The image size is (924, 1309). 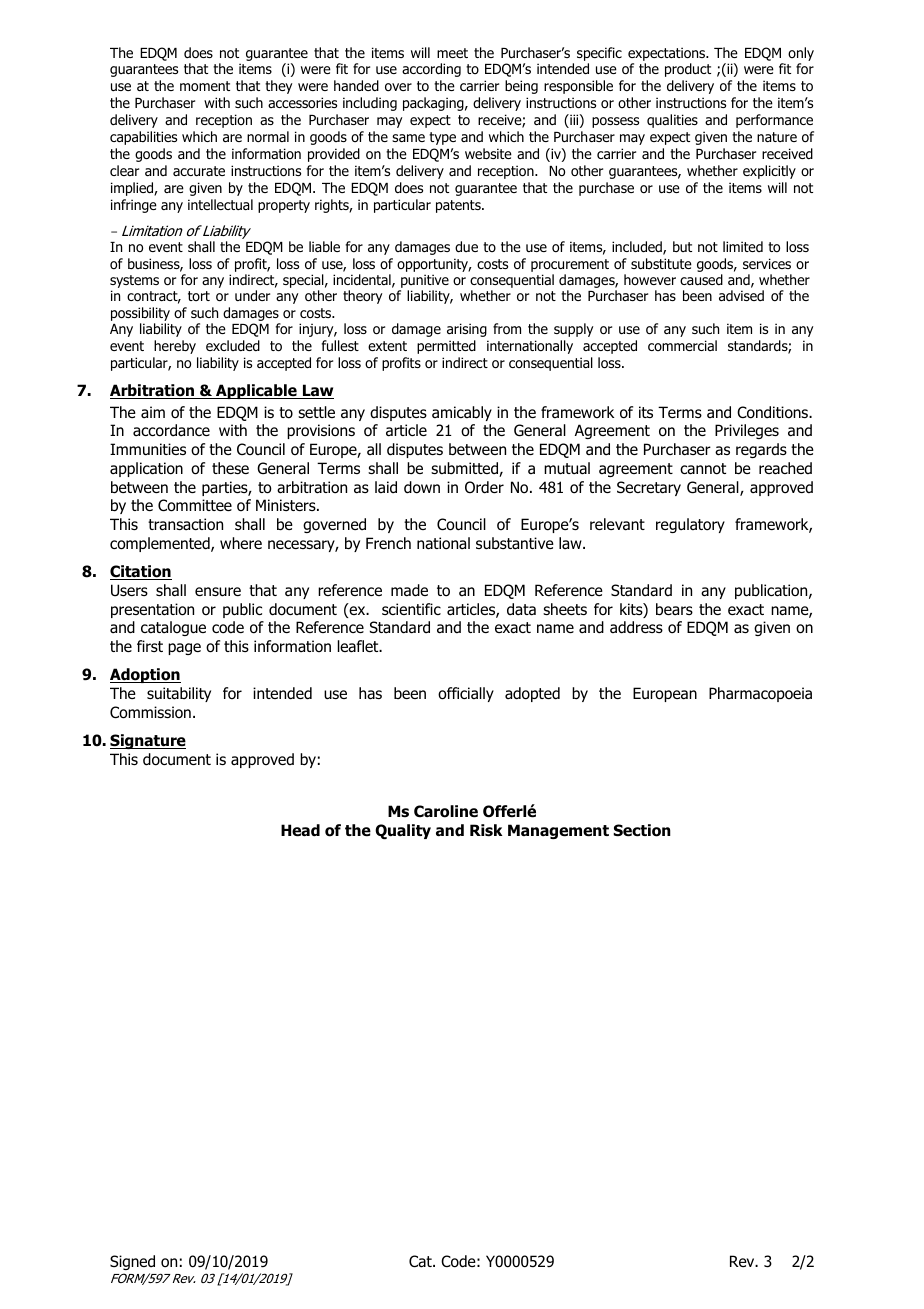 What do you see at coordinates (431, 70) in the page?
I see `according` at bounding box center [431, 70].
